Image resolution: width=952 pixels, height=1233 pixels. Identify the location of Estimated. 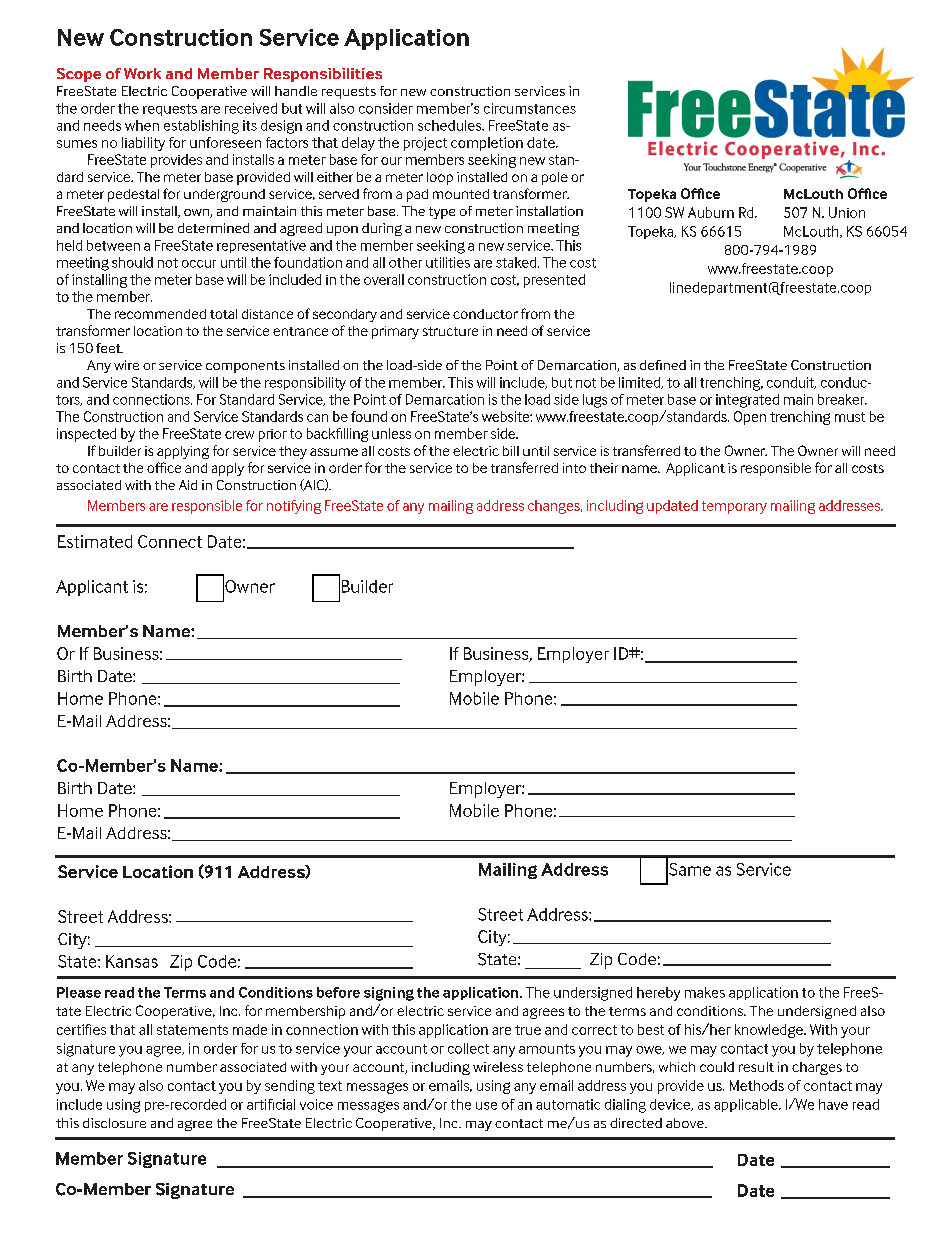
(95, 541).
